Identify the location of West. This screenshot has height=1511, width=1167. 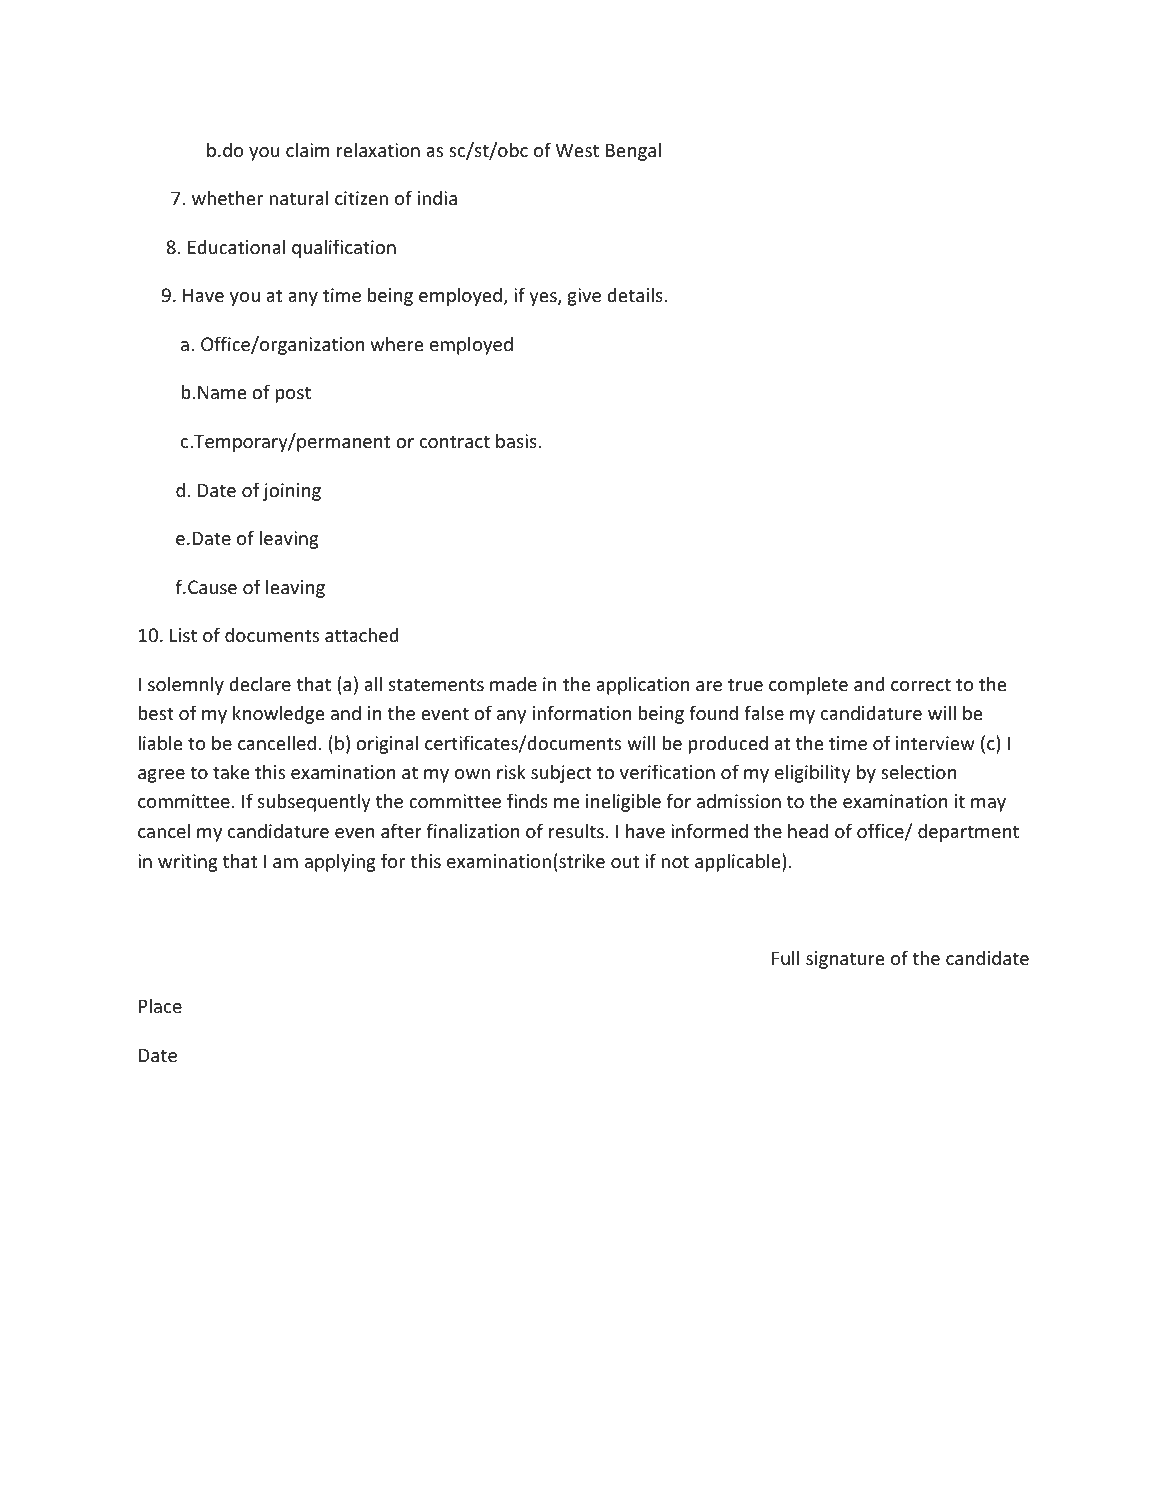
(577, 150).
